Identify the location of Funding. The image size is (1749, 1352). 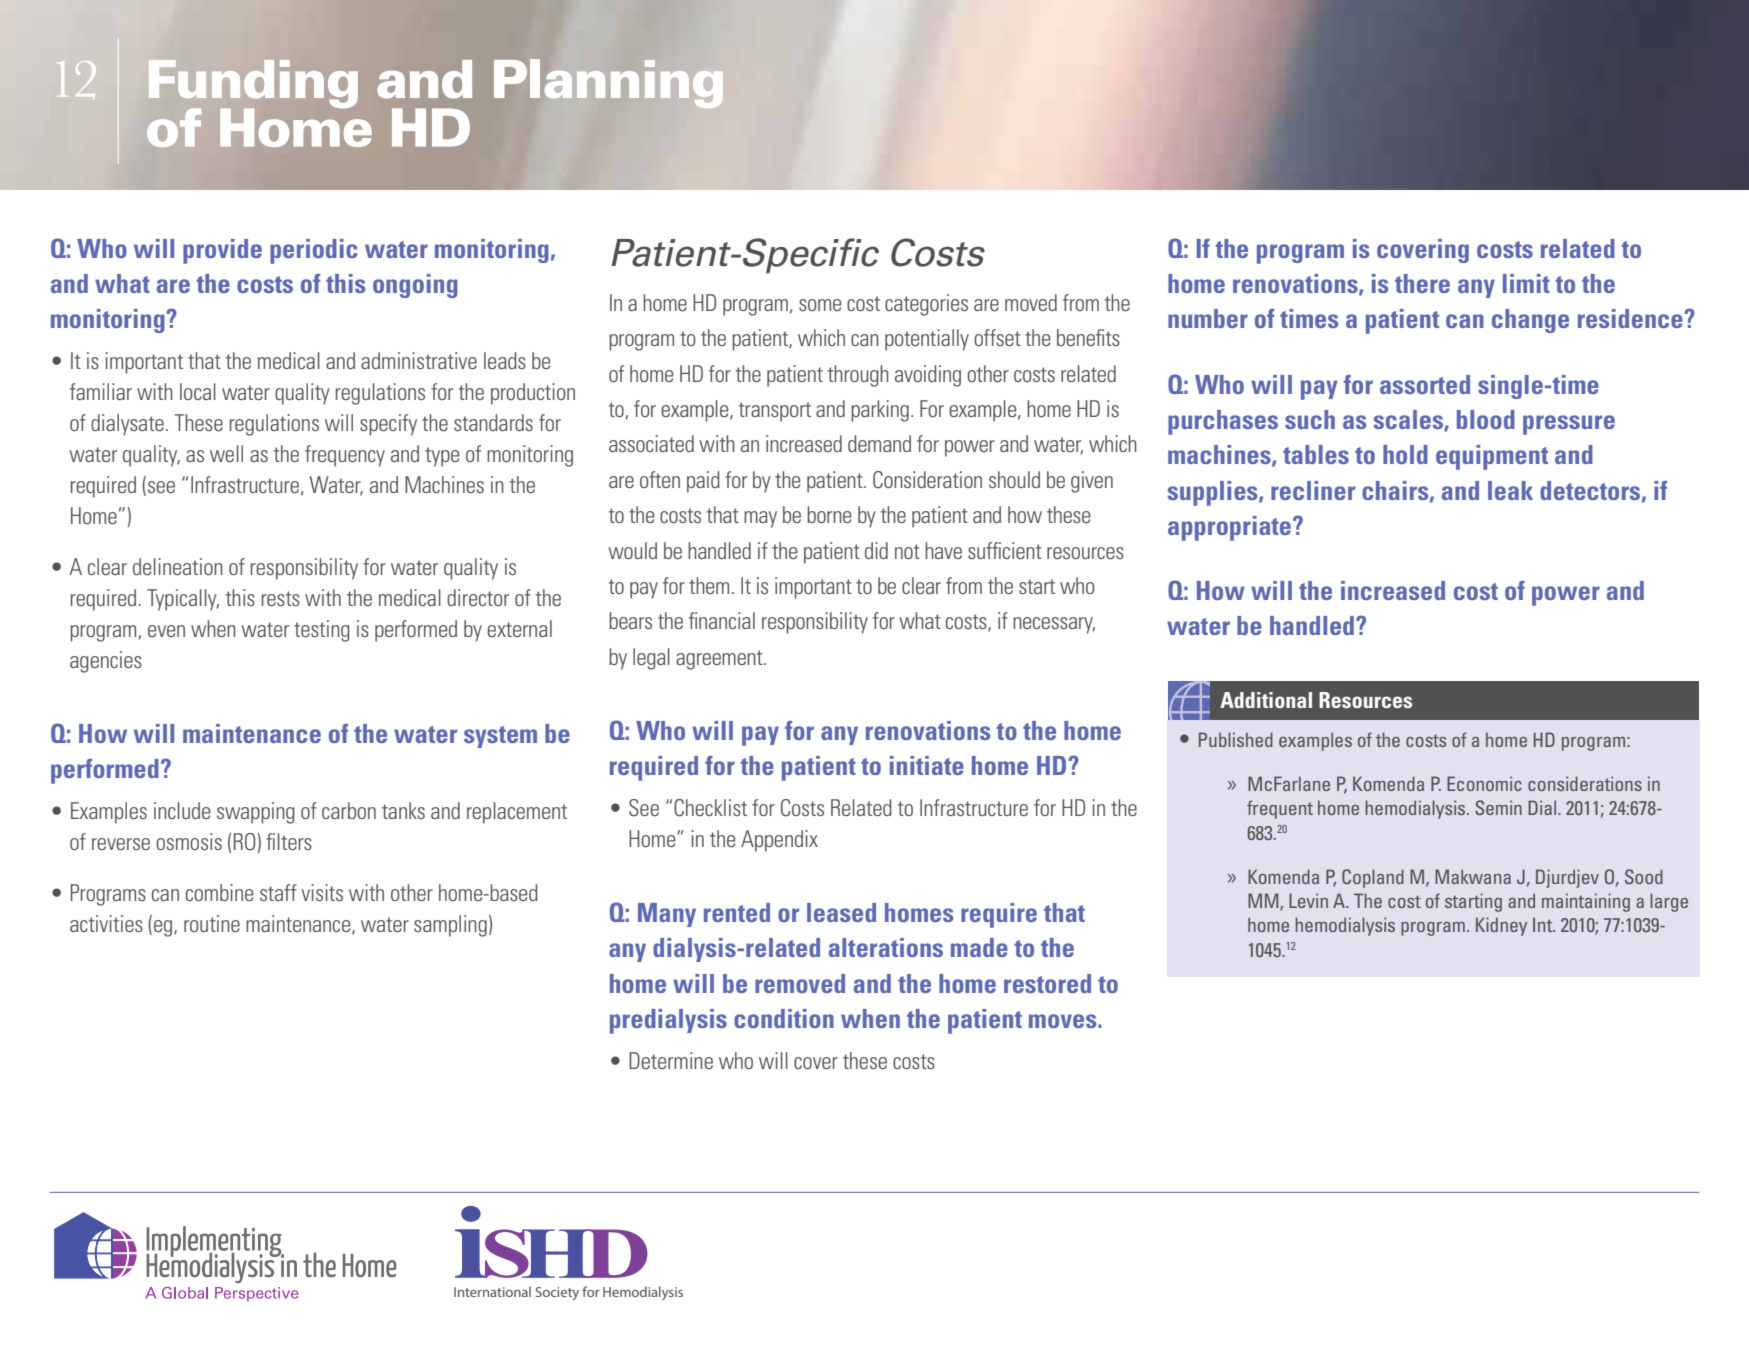
(253, 85).
